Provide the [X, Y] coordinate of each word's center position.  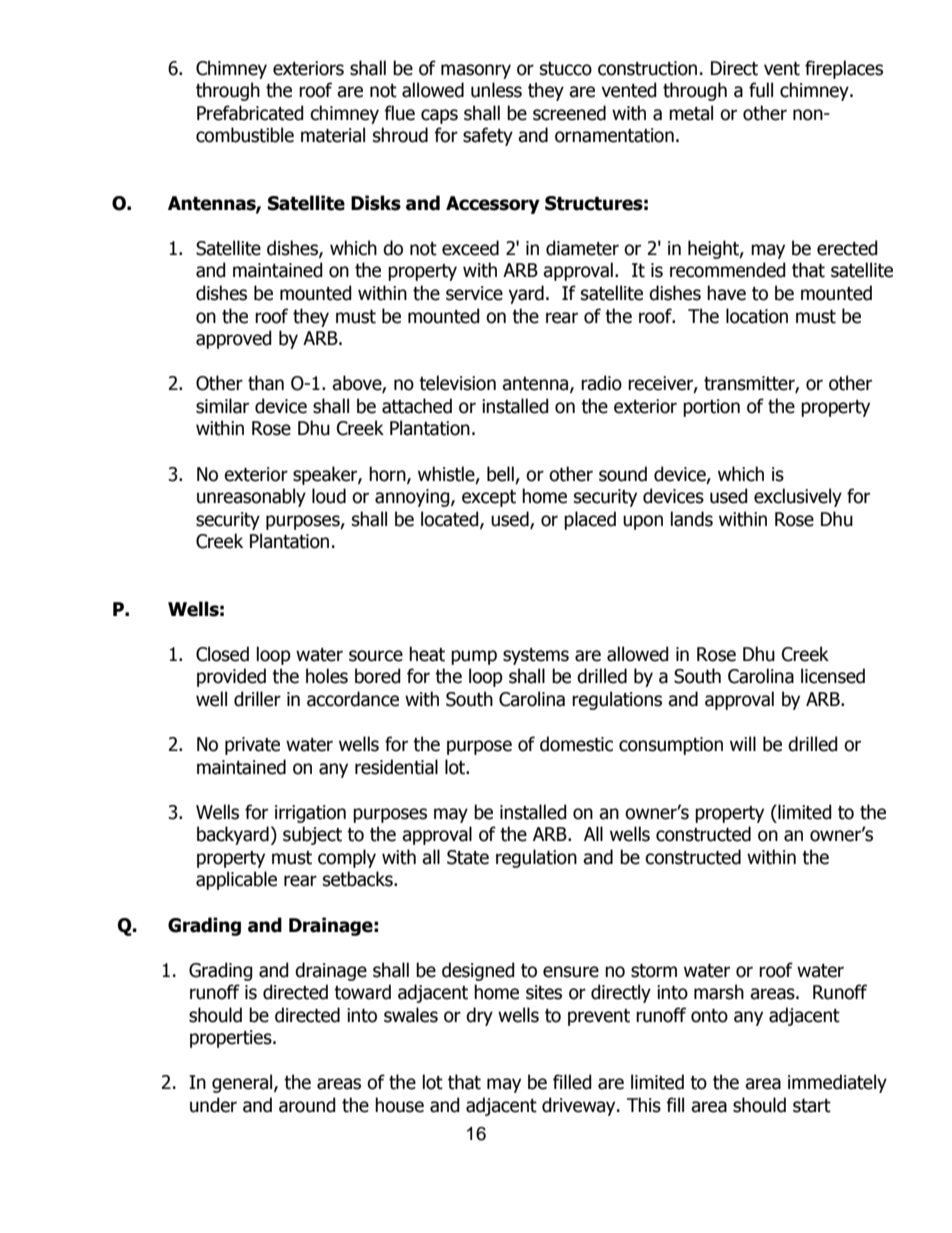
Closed [222, 654]
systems [536, 656]
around [307, 1105]
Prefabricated [250, 113]
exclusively [798, 497]
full [761, 90]
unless [496, 90]
